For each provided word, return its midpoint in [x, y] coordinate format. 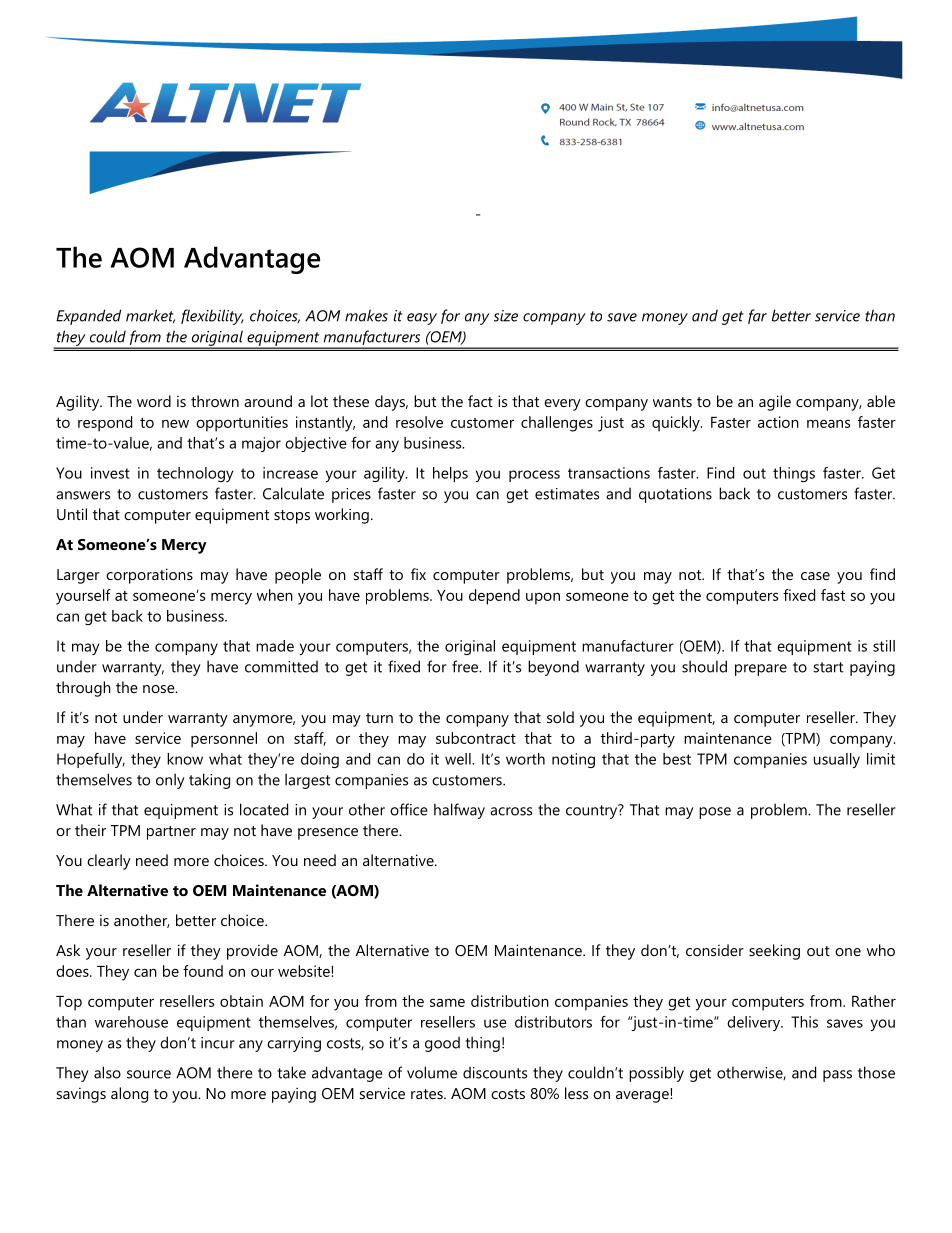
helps [450, 474]
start [828, 667]
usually [837, 760]
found [203, 971]
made [275, 646]
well [459, 759]
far [757, 316]
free [466, 666]
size [506, 316]
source [149, 1074]
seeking [774, 952]
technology [195, 474]
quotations [675, 495]
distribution [510, 1001]
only [170, 781]
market [150, 316]
